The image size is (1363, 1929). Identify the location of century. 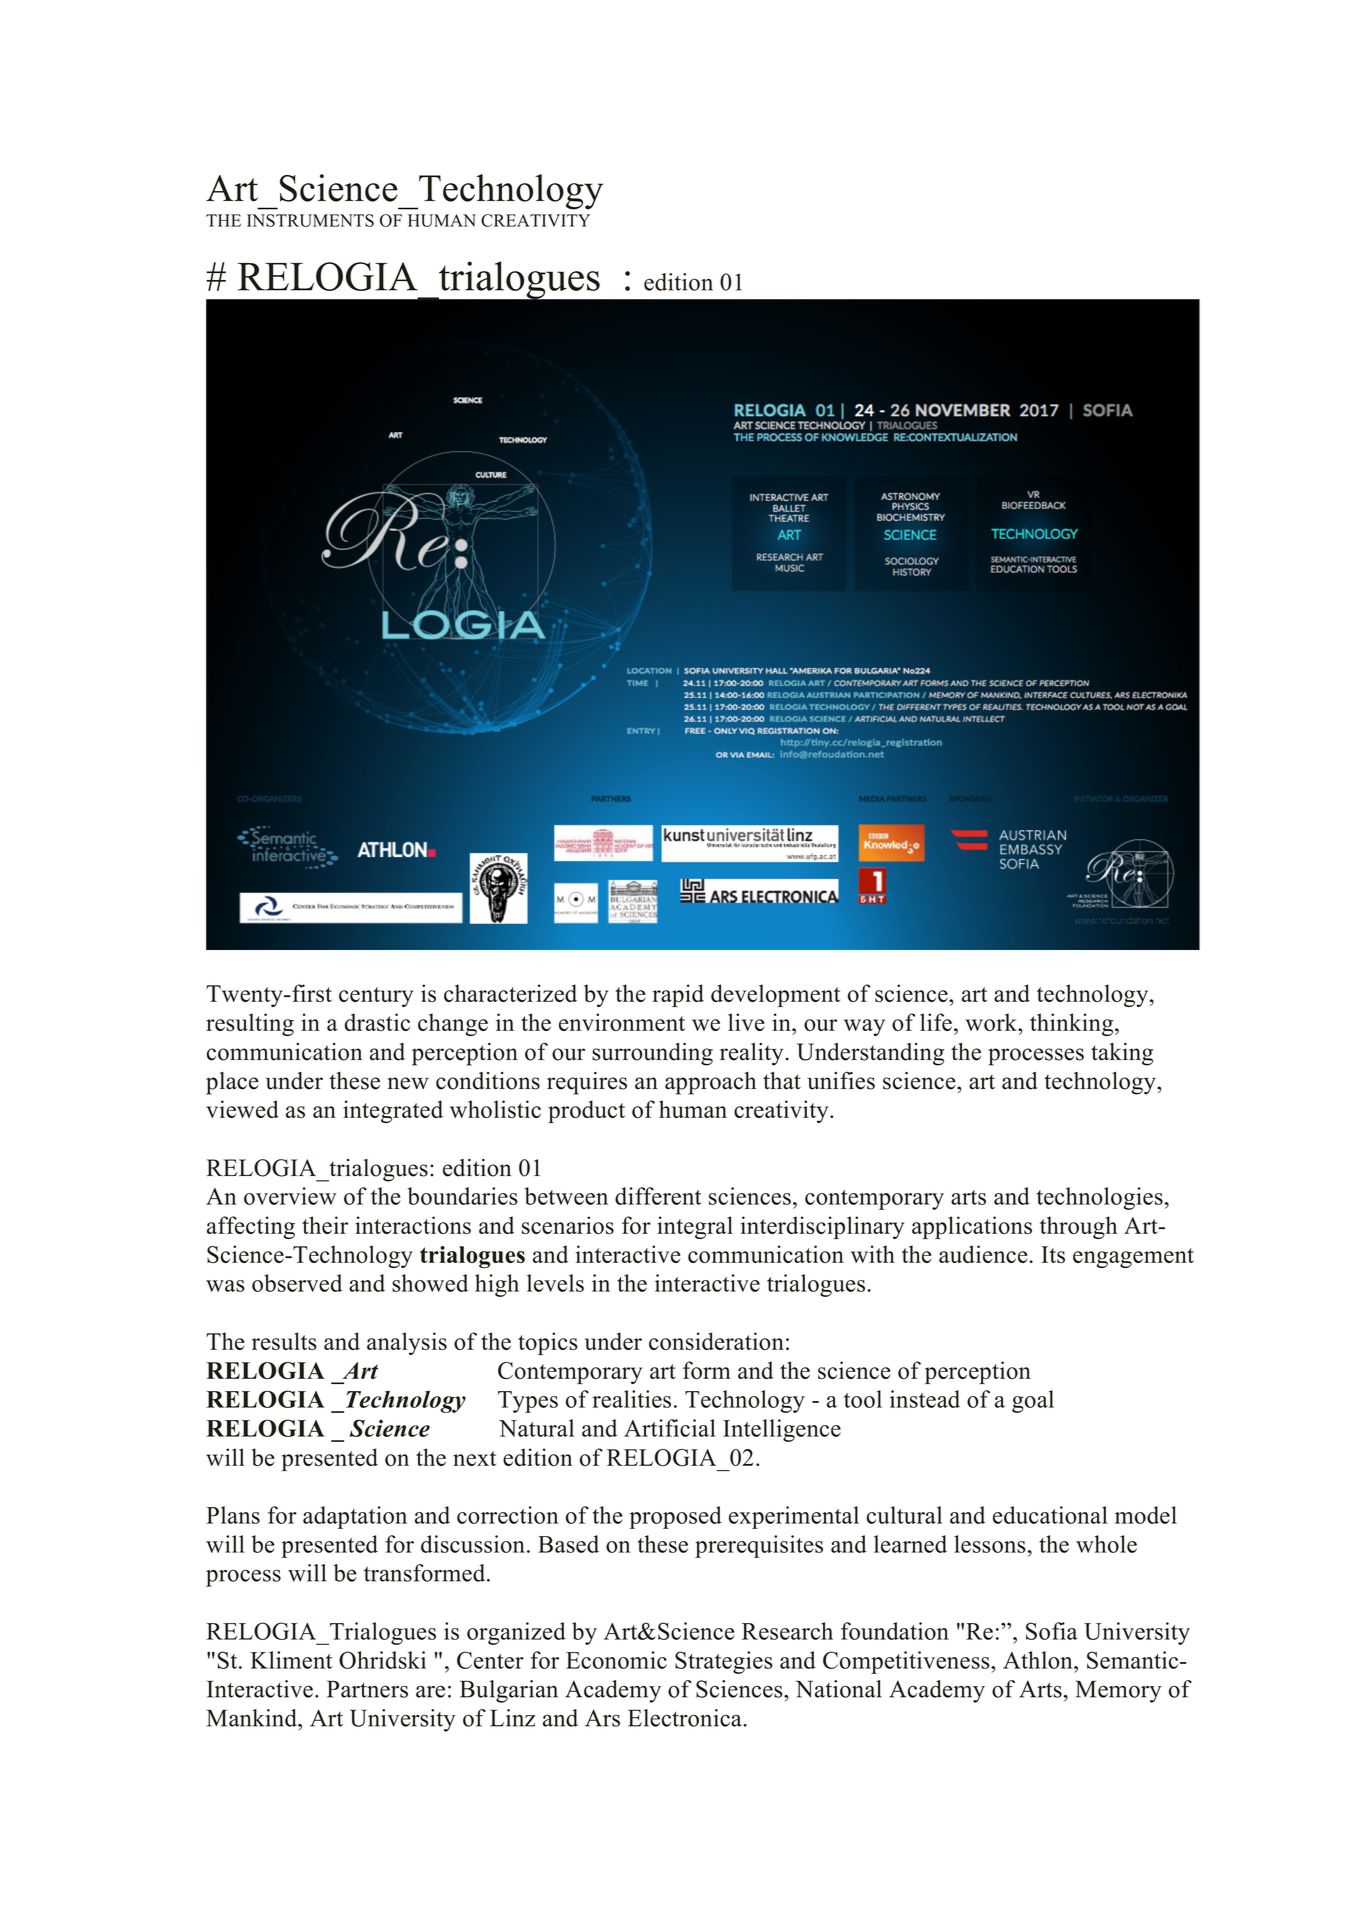
(376, 997).
